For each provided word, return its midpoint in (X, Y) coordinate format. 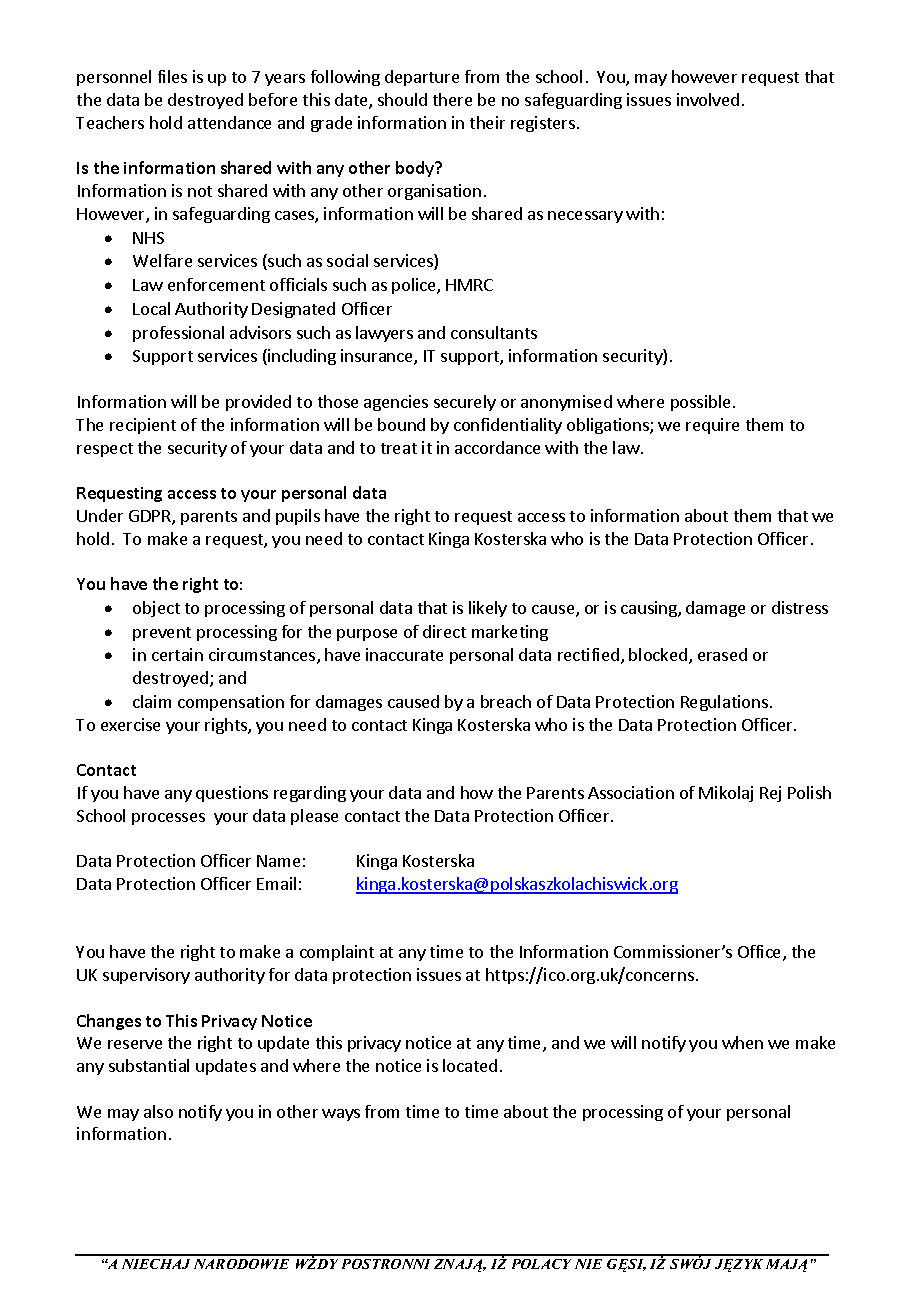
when (742, 1042)
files (172, 76)
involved (708, 99)
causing (650, 609)
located (470, 1065)
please (314, 817)
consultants (494, 332)
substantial (149, 1065)
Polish (809, 792)
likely (488, 609)
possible (700, 403)
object (156, 609)
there (452, 99)
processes (168, 819)
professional (178, 334)
